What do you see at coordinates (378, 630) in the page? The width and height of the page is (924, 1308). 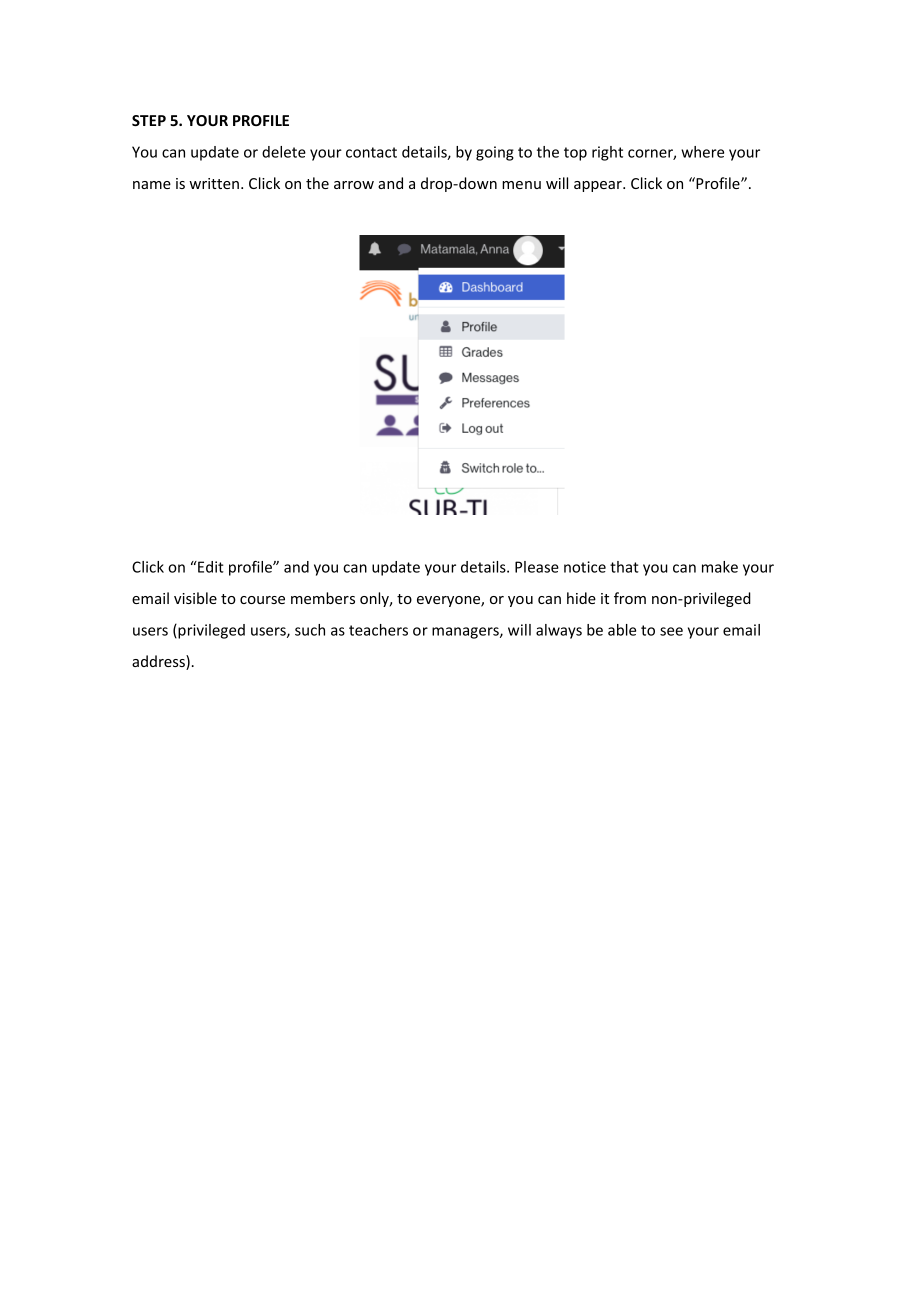 I see `teachers` at bounding box center [378, 630].
